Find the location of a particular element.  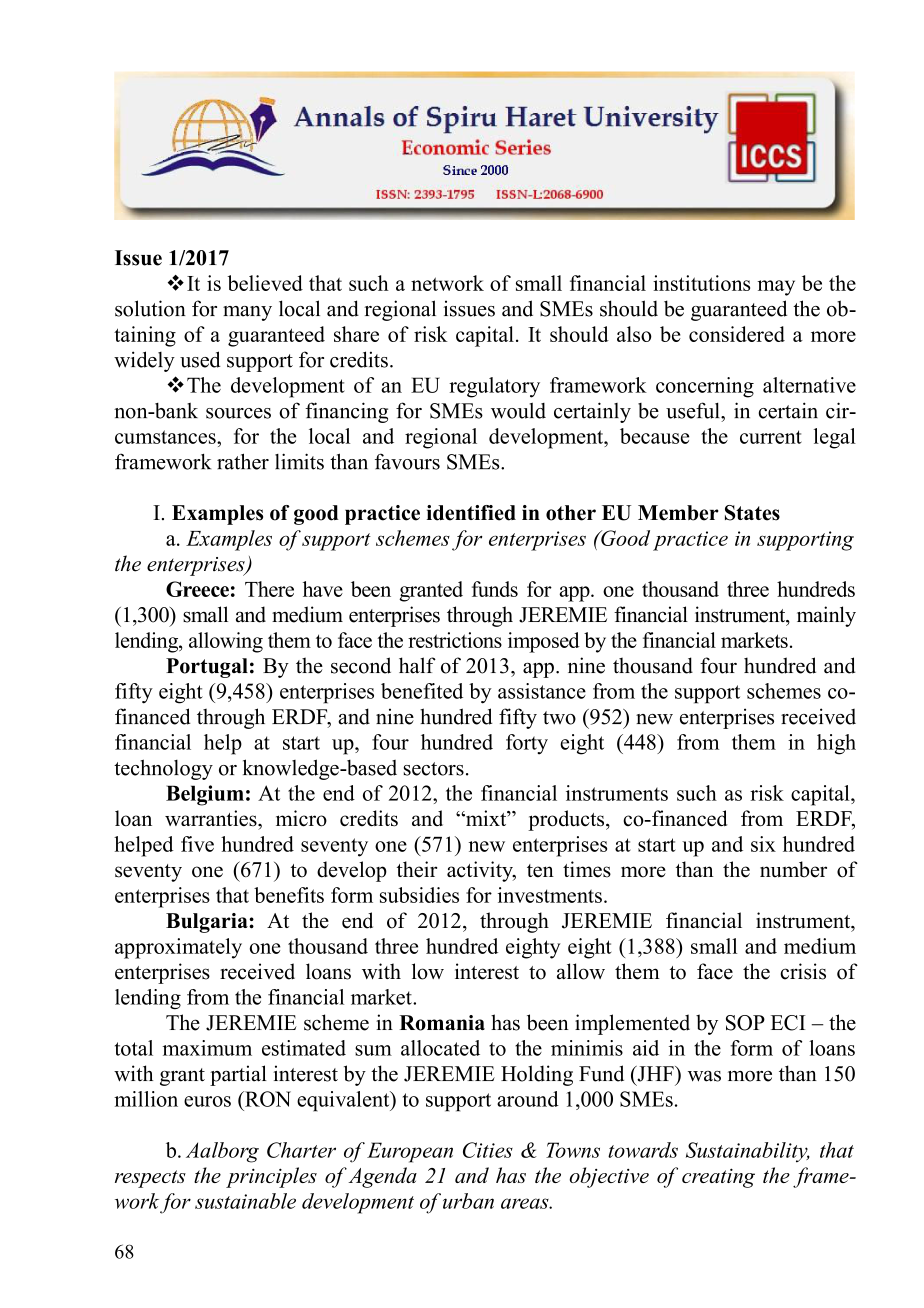

regulatory is located at coordinates (494, 387).
